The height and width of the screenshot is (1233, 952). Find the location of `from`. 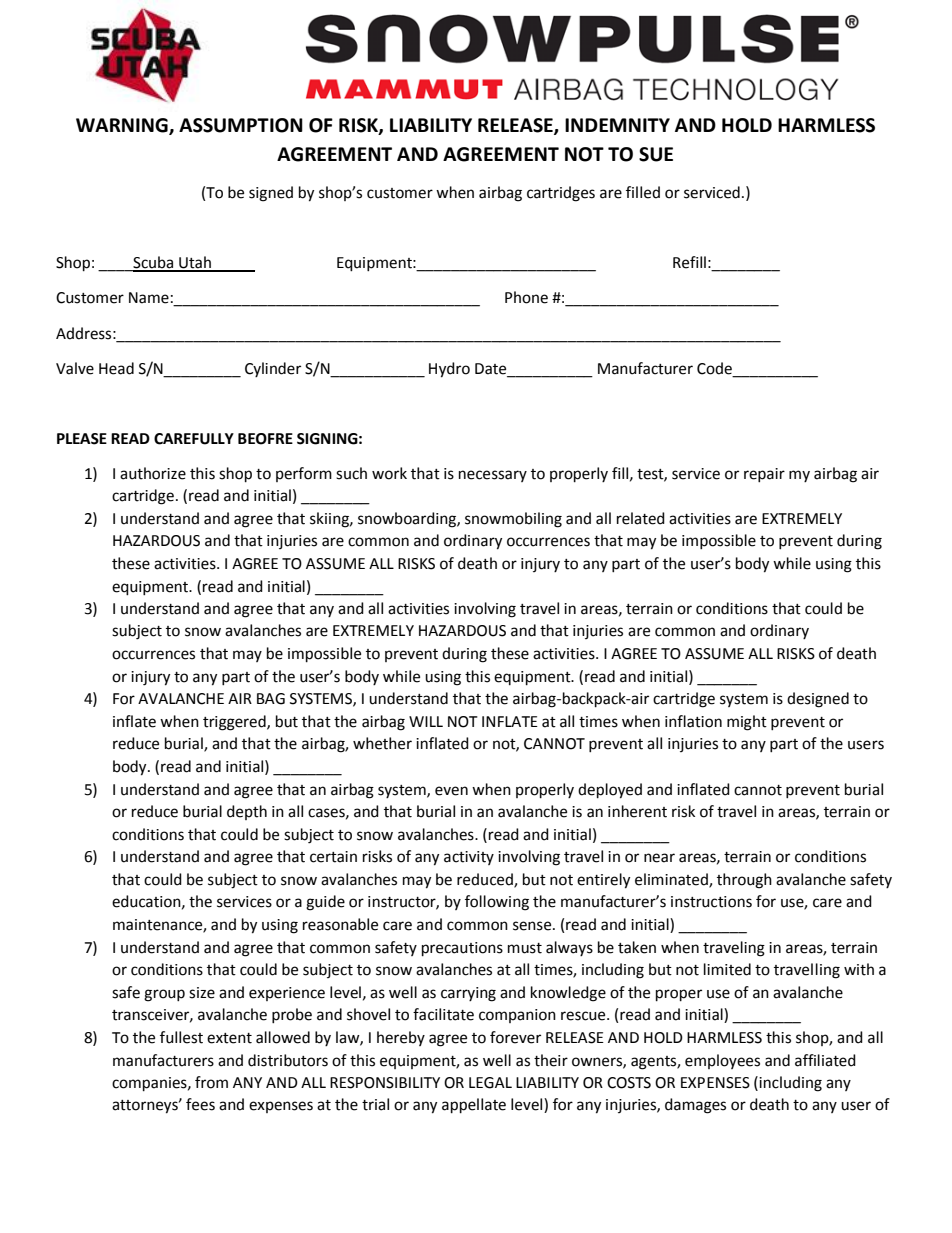

from is located at coordinates (211, 1082).
